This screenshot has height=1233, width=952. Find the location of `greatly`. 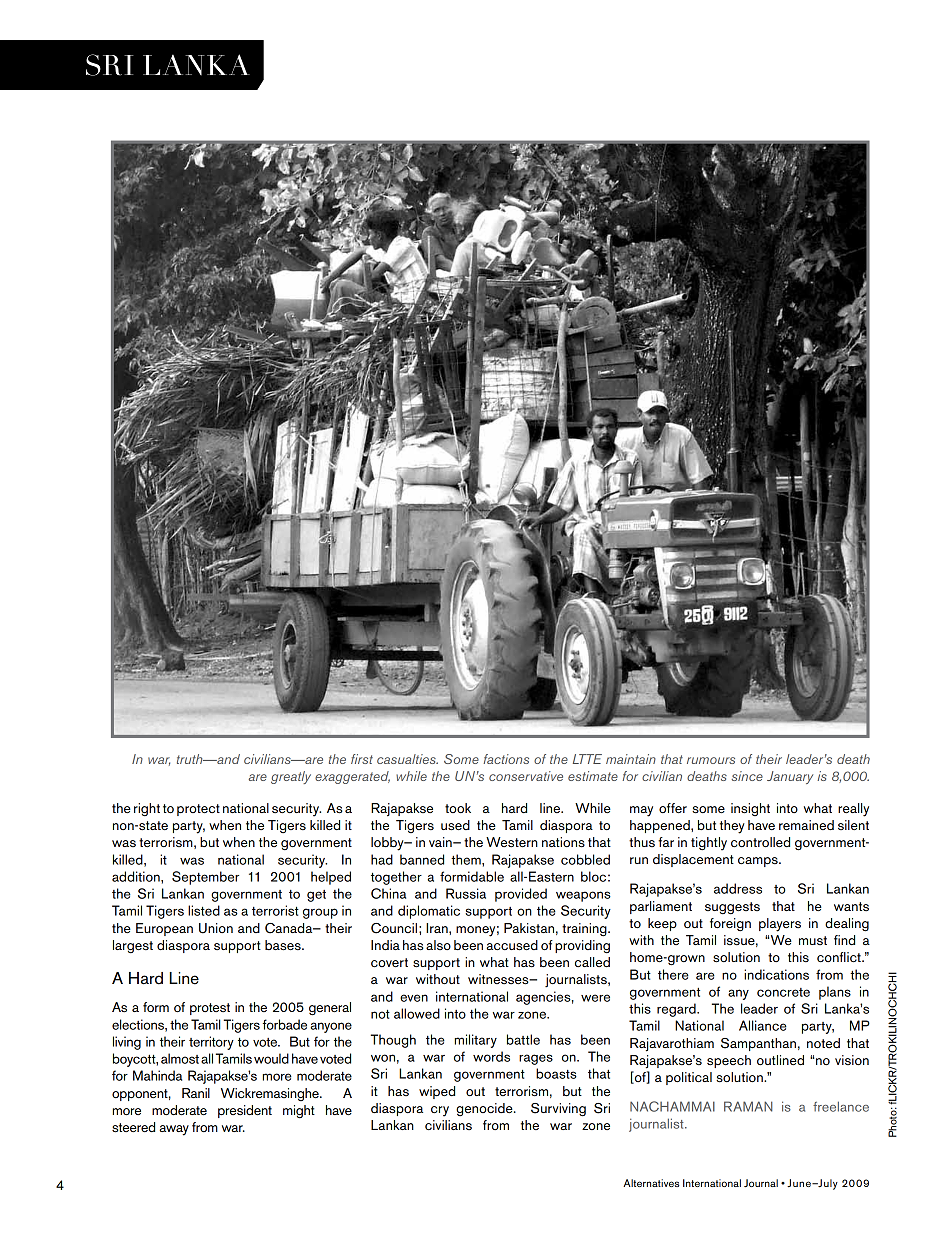

greatly is located at coordinates (291, 777).
